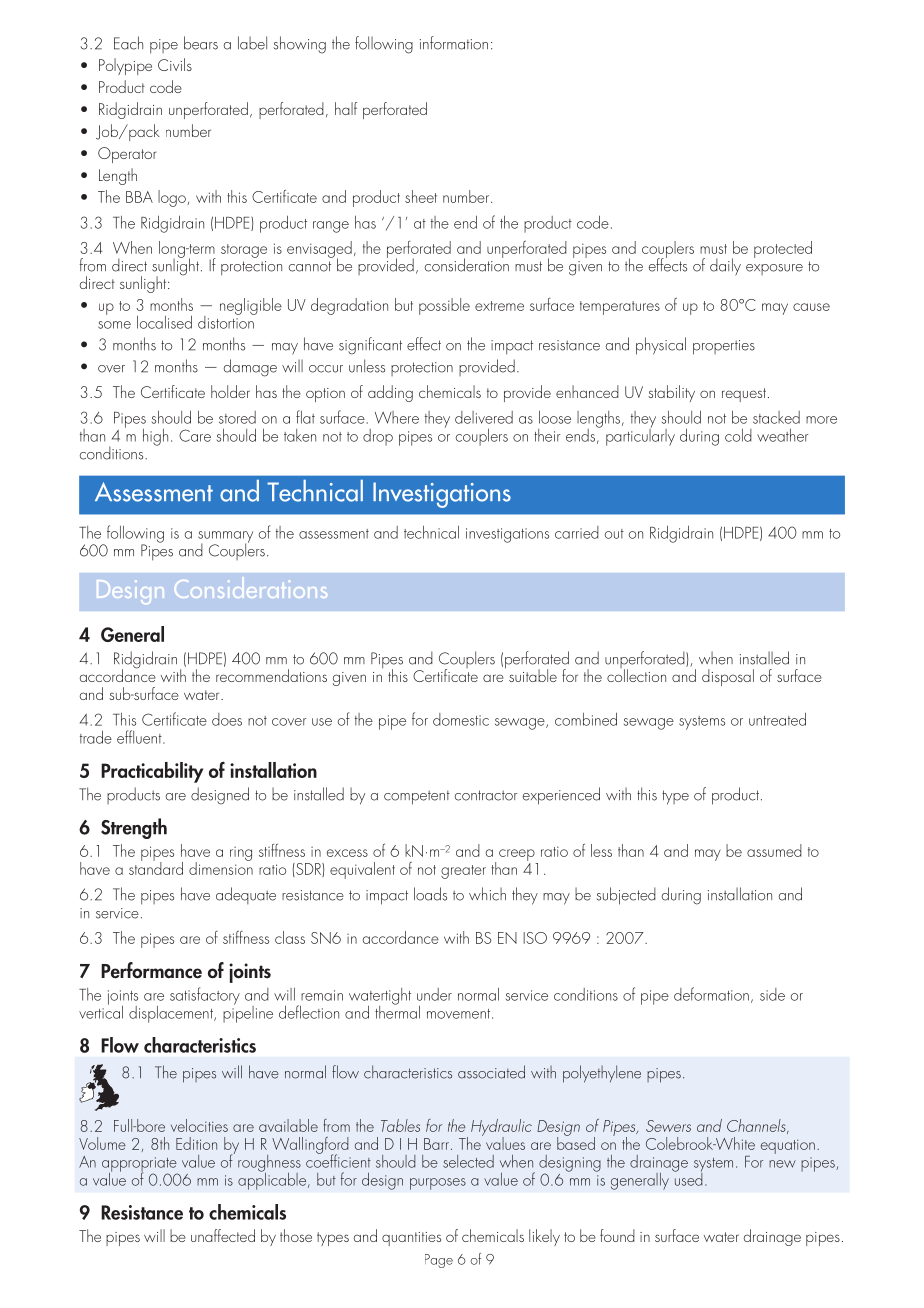  Describe the element at coordinates (430, 894) in the image. I see `loads` at that location.
